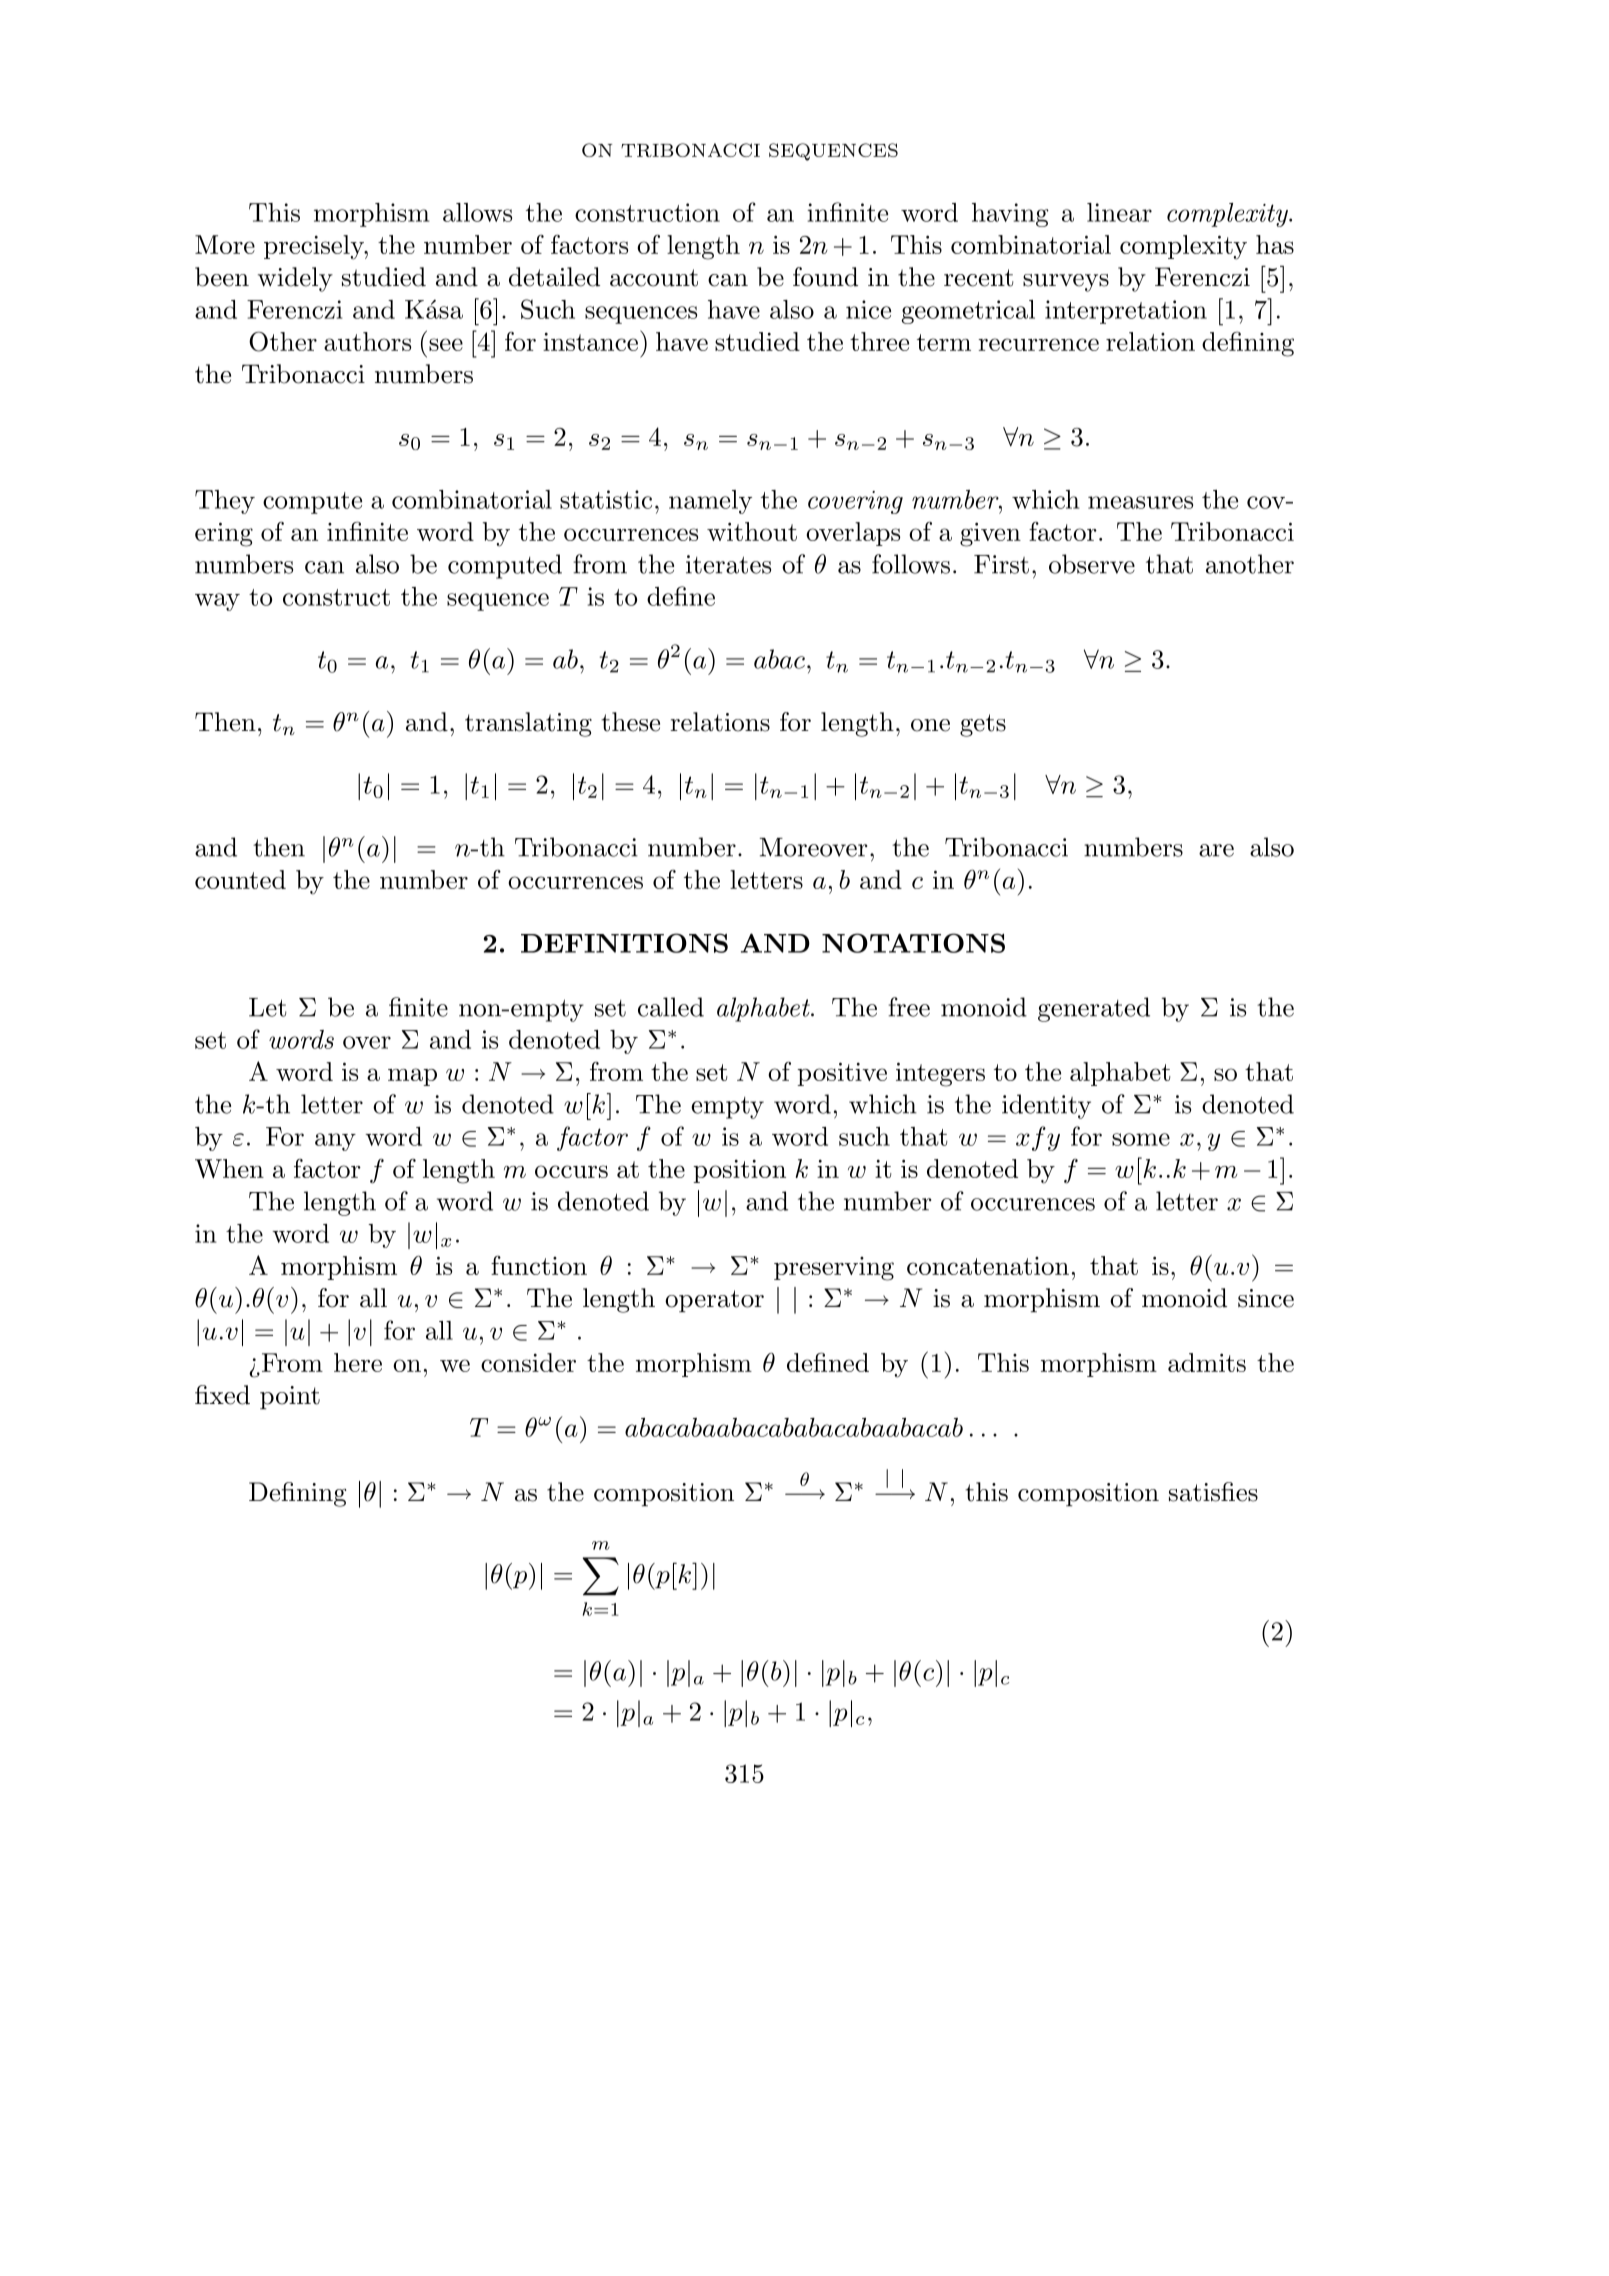 The height and width of the screenshot is (2276, 1609). What do you see at coordinates (714, 1301) in the screenshot?
I see `operator` at bounding box center [714, 1301].
